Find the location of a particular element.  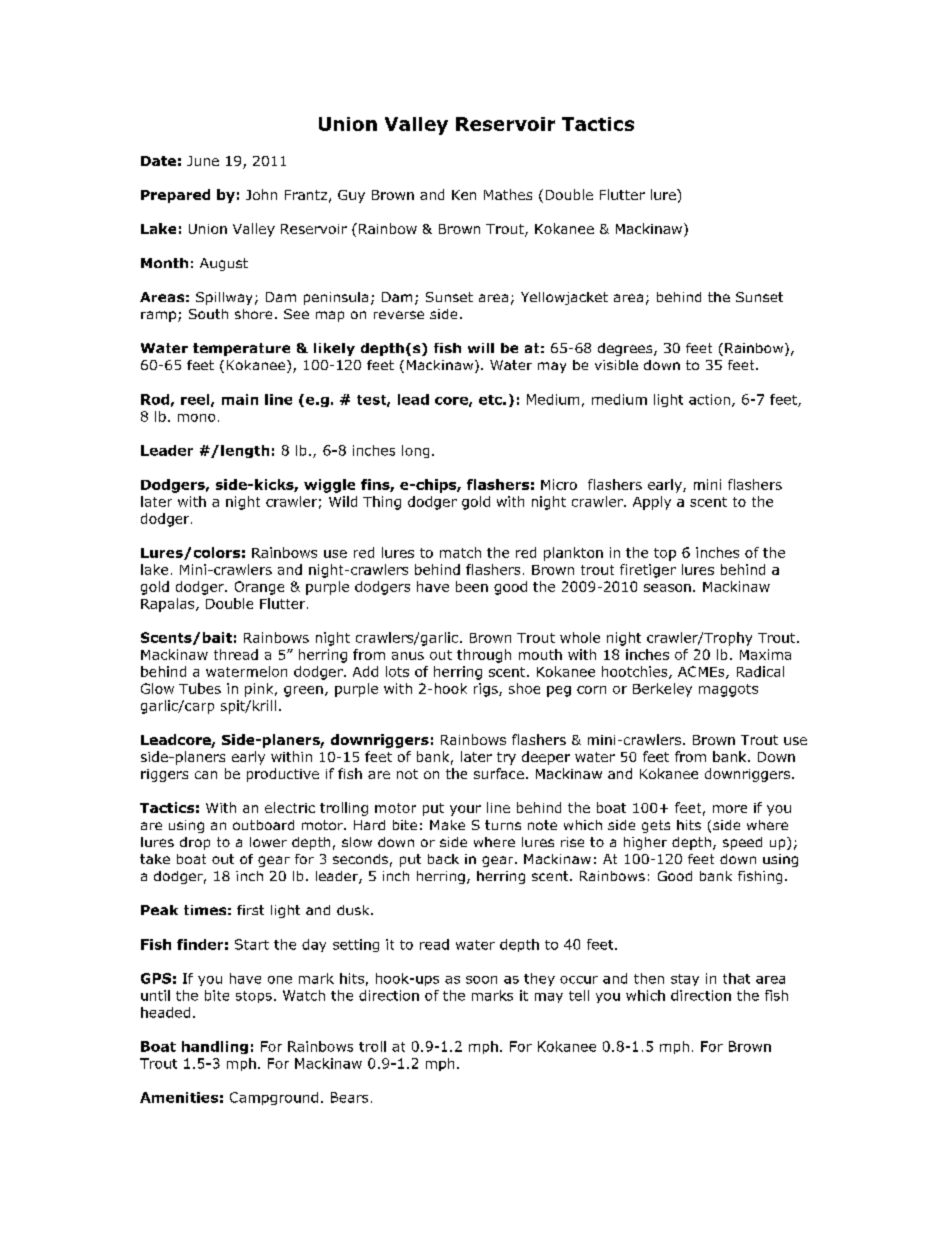

John is located at coordinates (261, 194).
